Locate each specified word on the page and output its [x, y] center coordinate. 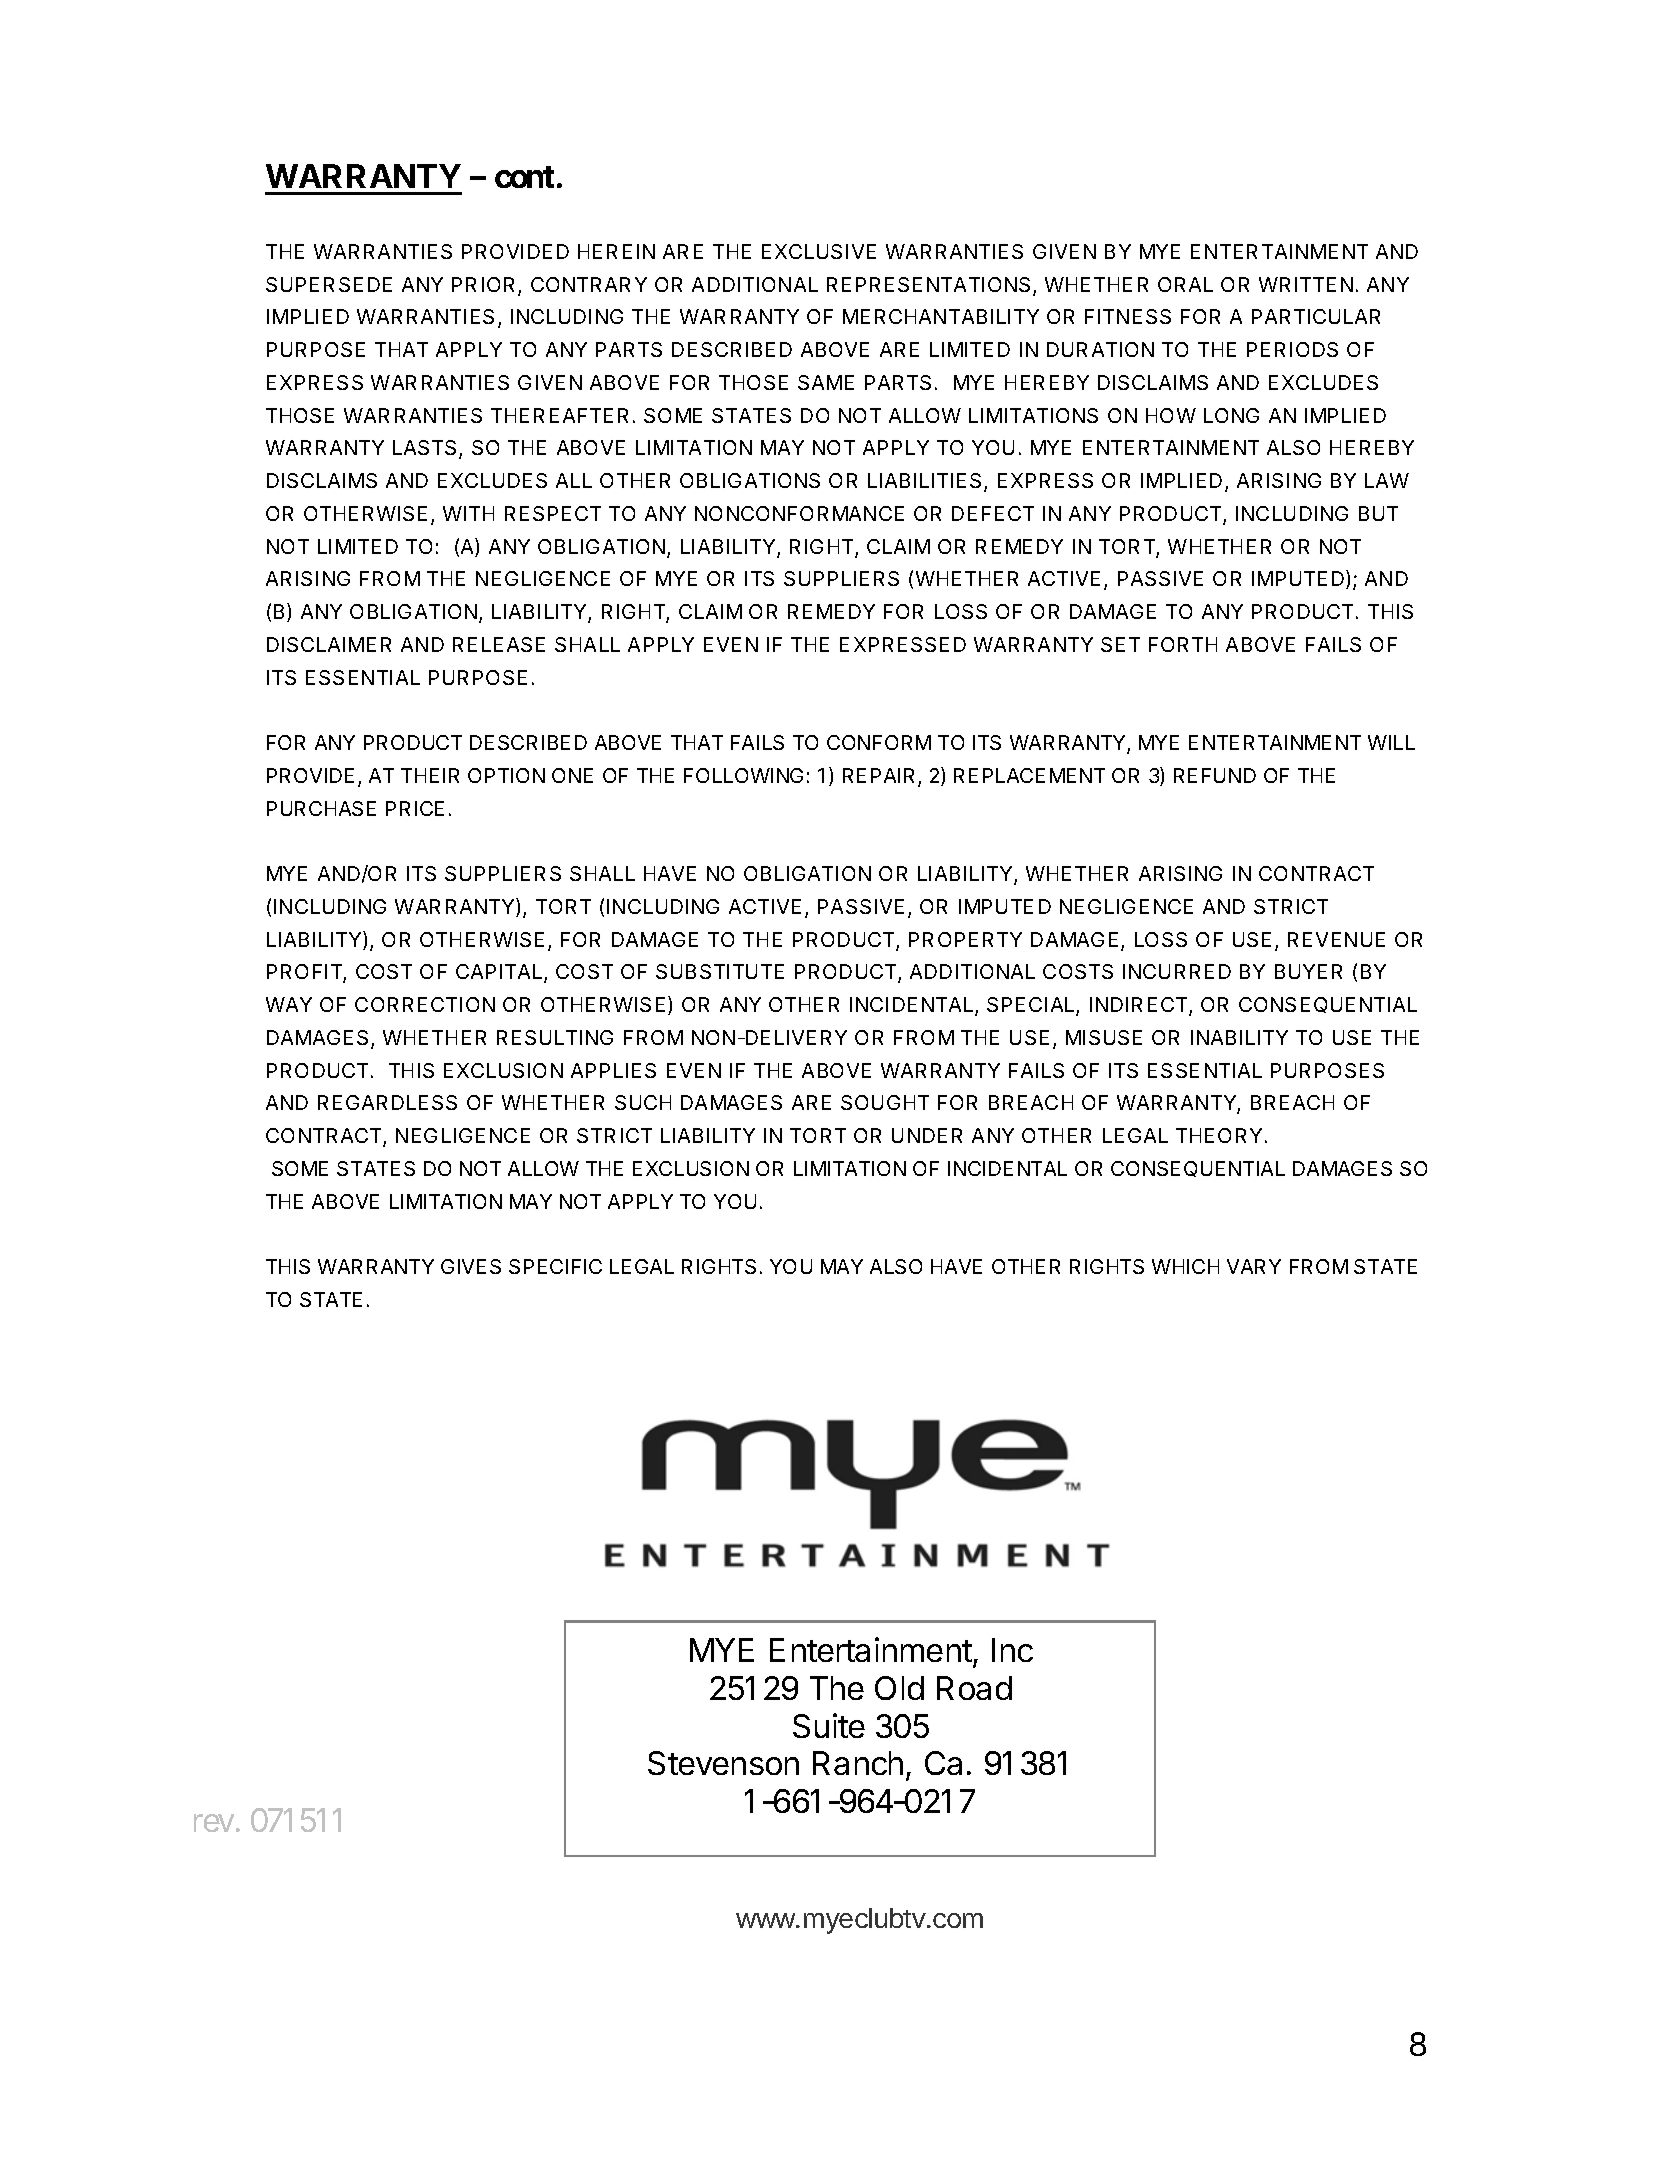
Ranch [858, 1763]
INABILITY [1239, 1037]
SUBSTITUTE [720, 971]
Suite [829, 1725]
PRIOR [485, 286]
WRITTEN [1306, 284]
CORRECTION [425, 1004]
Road [974, 1688]
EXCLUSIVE [819, 251]
